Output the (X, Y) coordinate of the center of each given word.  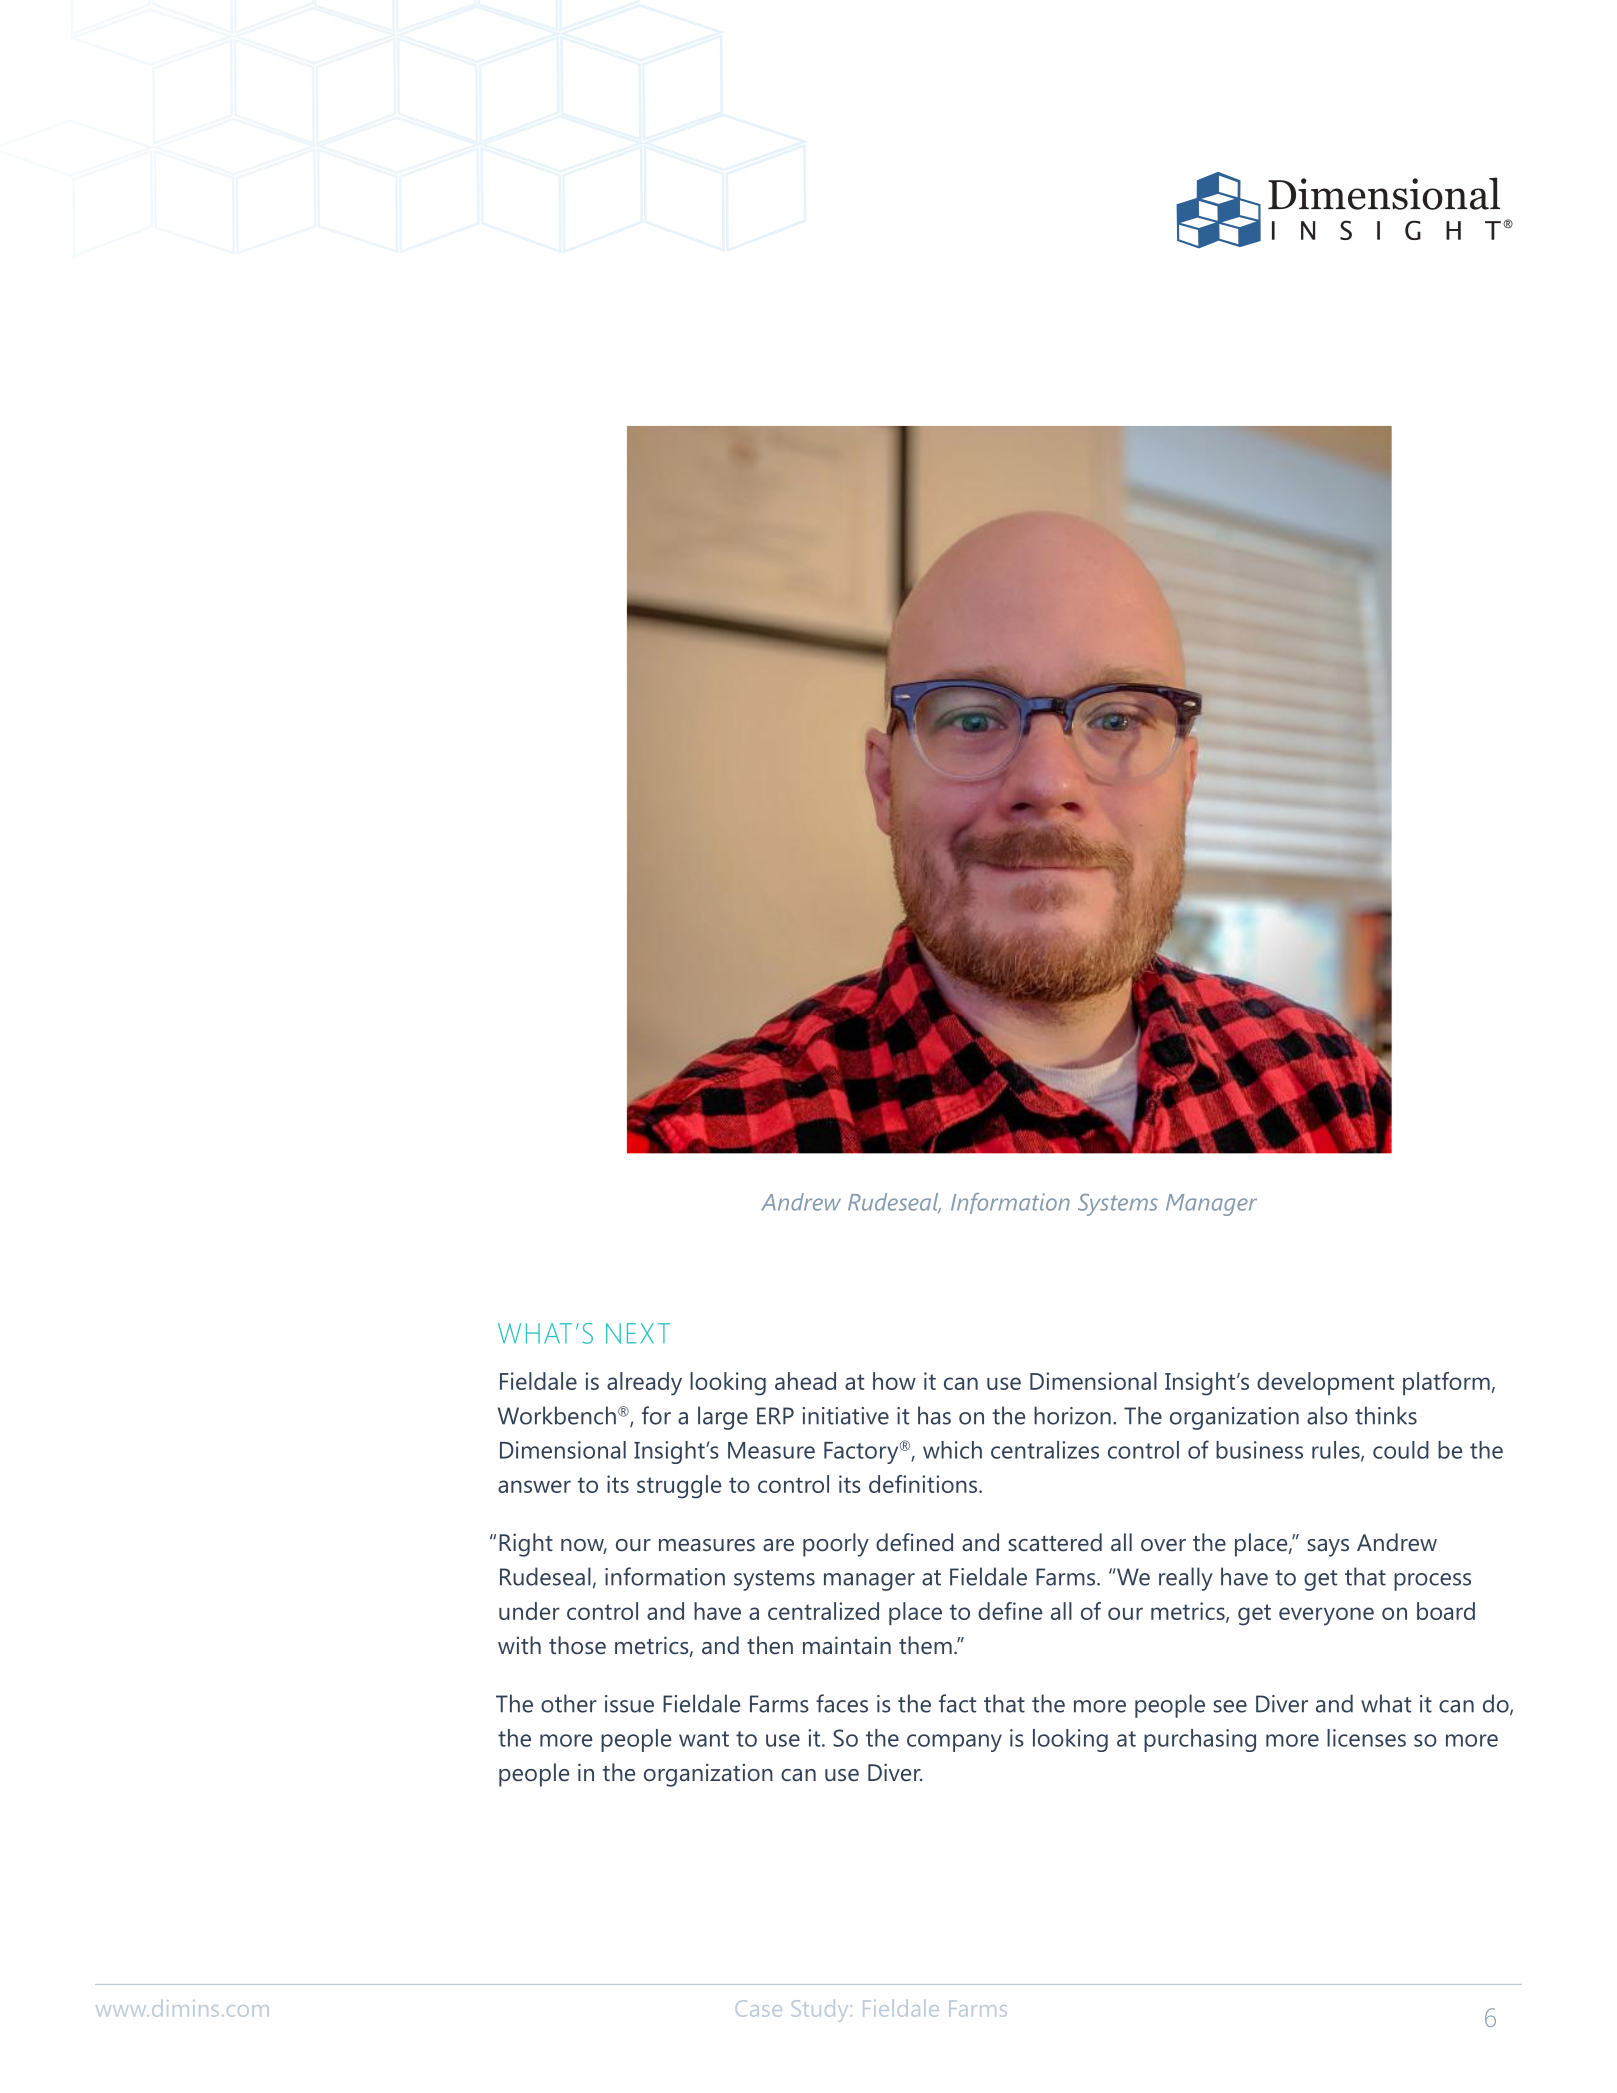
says (1328, 1548)
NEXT (638, 1333)
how (894, 1381)
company (954, 1743)
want (704, 1739)
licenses (1366, 1738)
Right (526, 1545)
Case (759, 2008)
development (1325, 1383)
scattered (1055, 1542)
